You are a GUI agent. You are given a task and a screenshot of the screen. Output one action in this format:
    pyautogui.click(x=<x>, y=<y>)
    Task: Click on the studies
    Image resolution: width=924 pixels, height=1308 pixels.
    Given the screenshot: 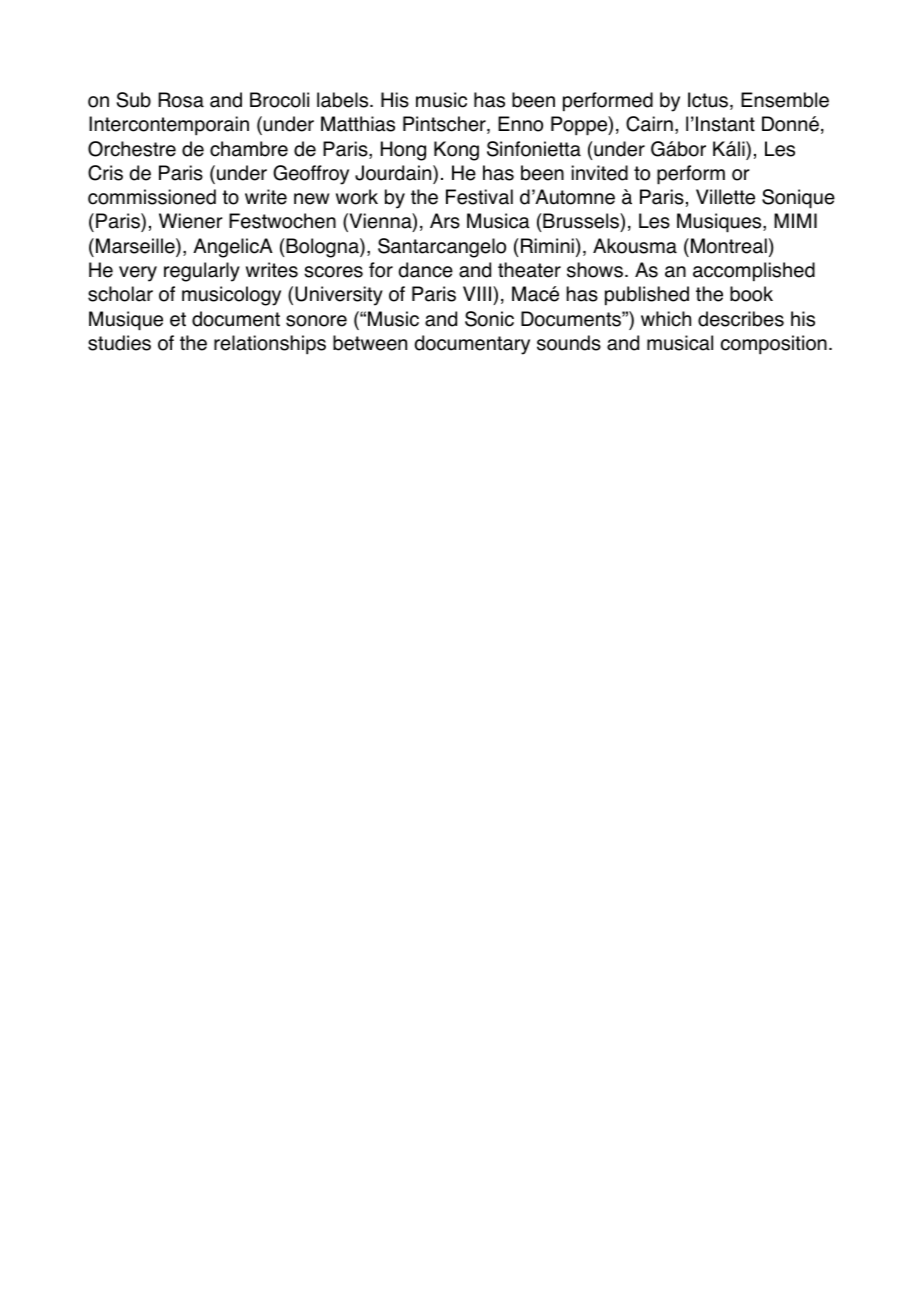 What is the action you would take?
    pyautogui.click(x=119, y=343)
